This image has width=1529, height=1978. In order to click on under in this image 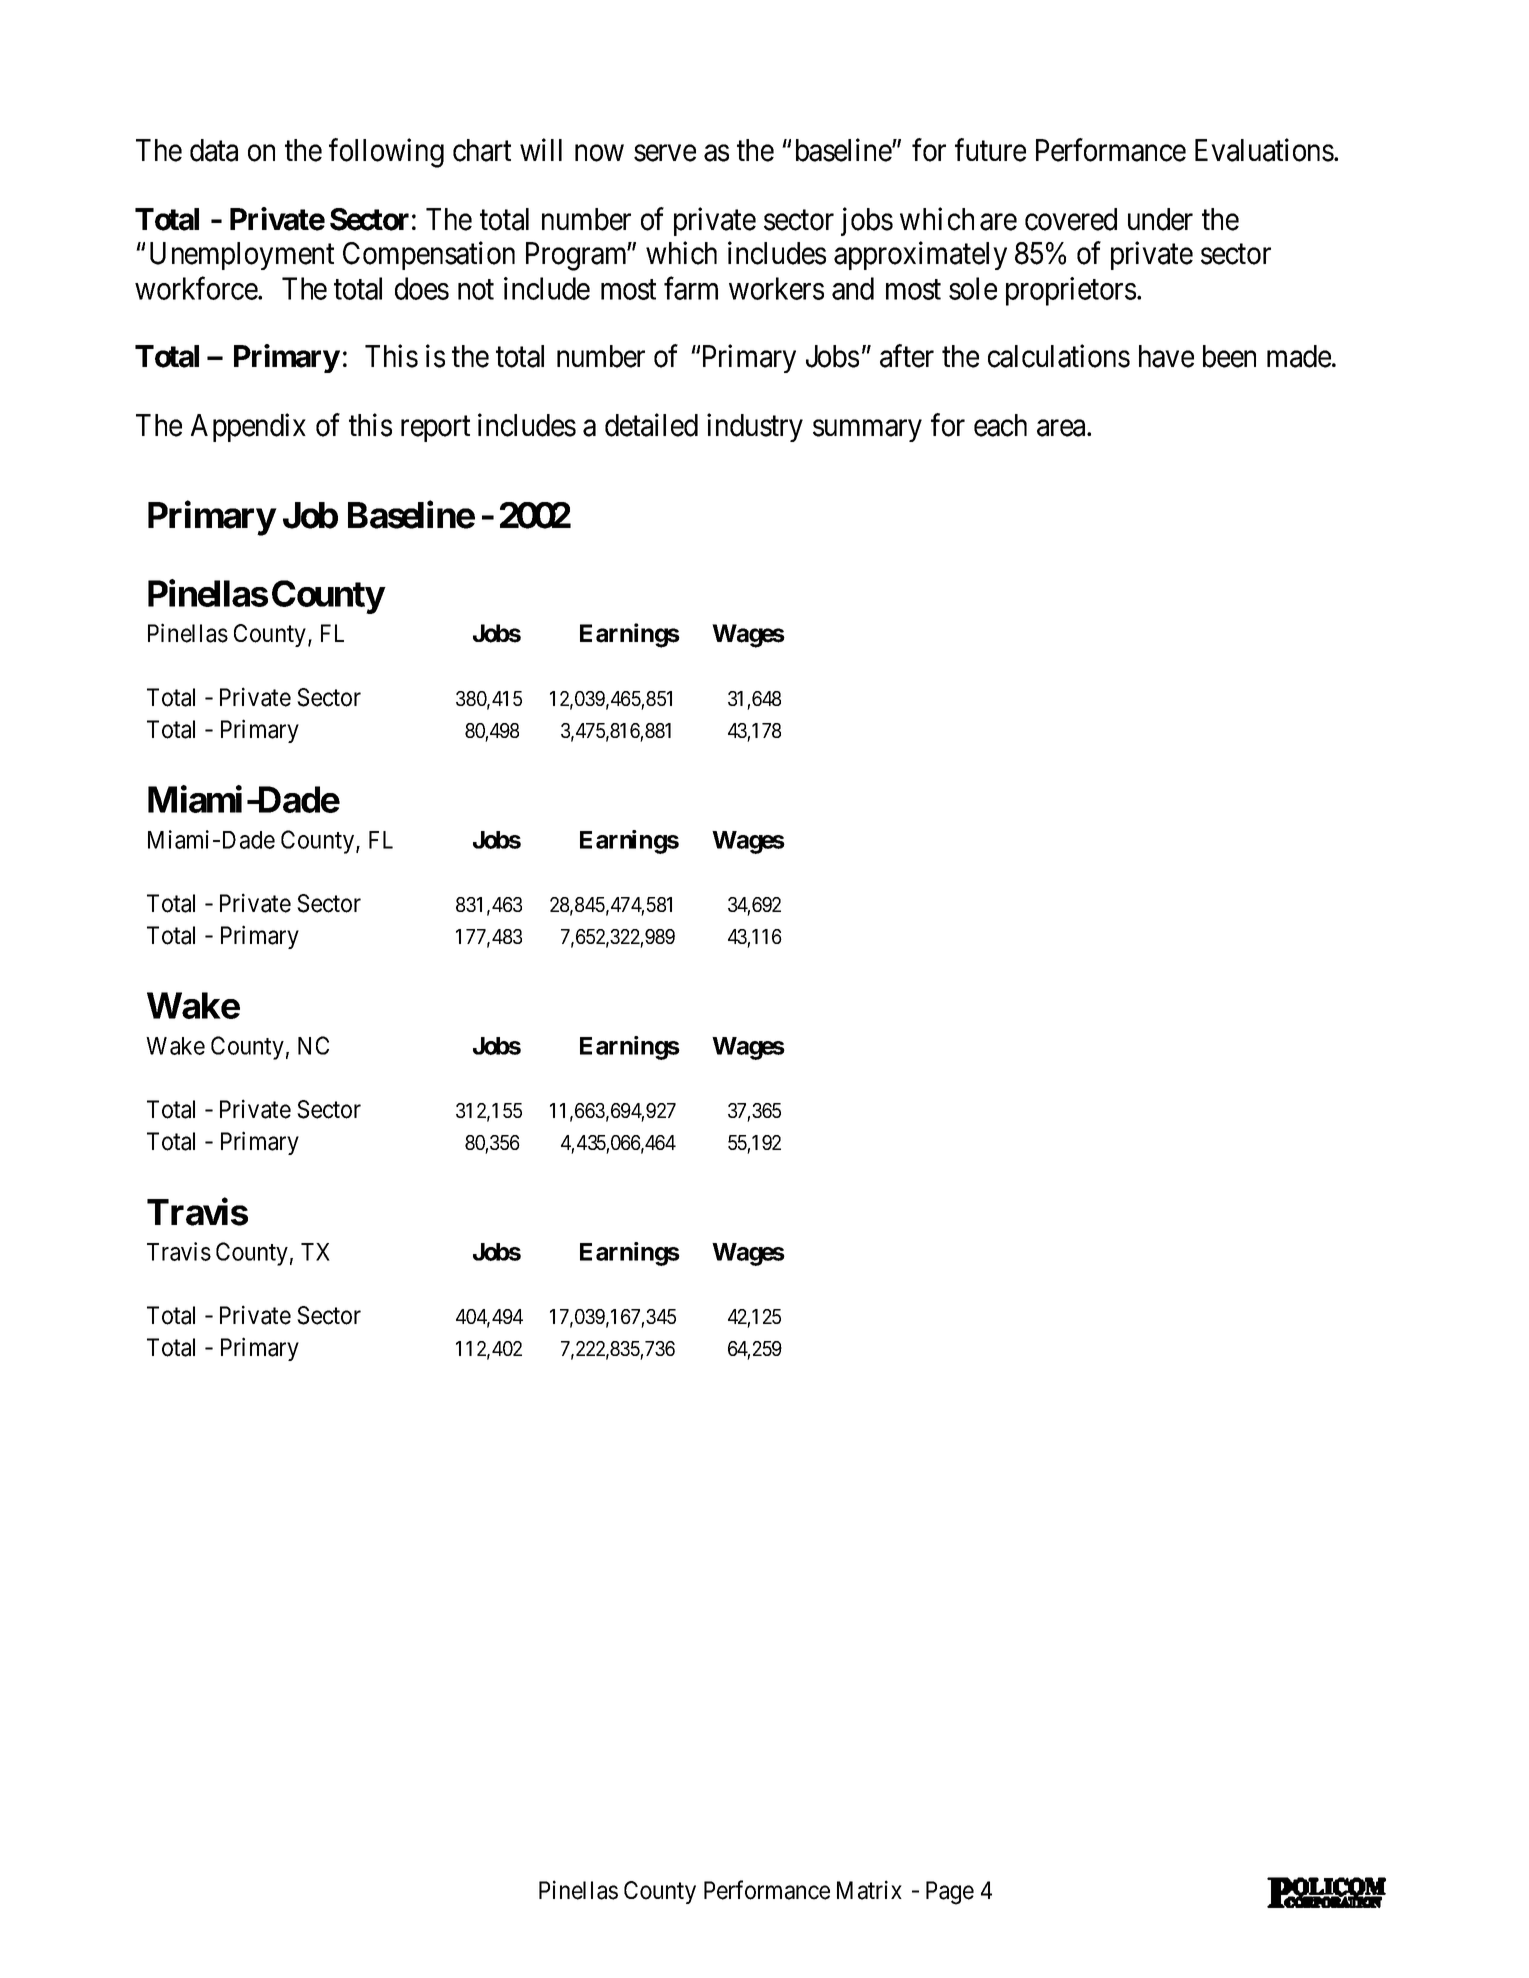, I will do `click(1160, 219)`.
